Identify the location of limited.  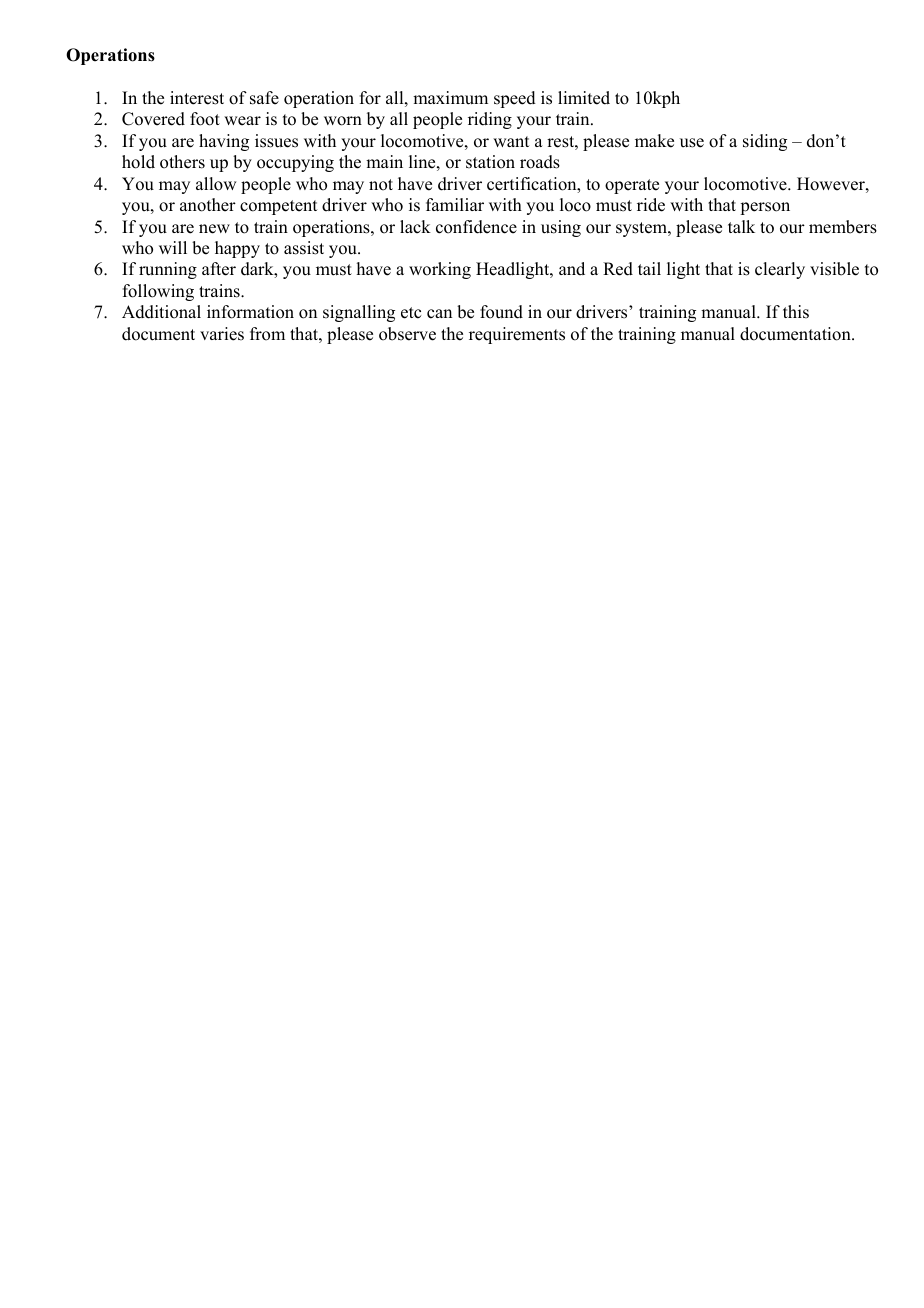
(584, 98).
